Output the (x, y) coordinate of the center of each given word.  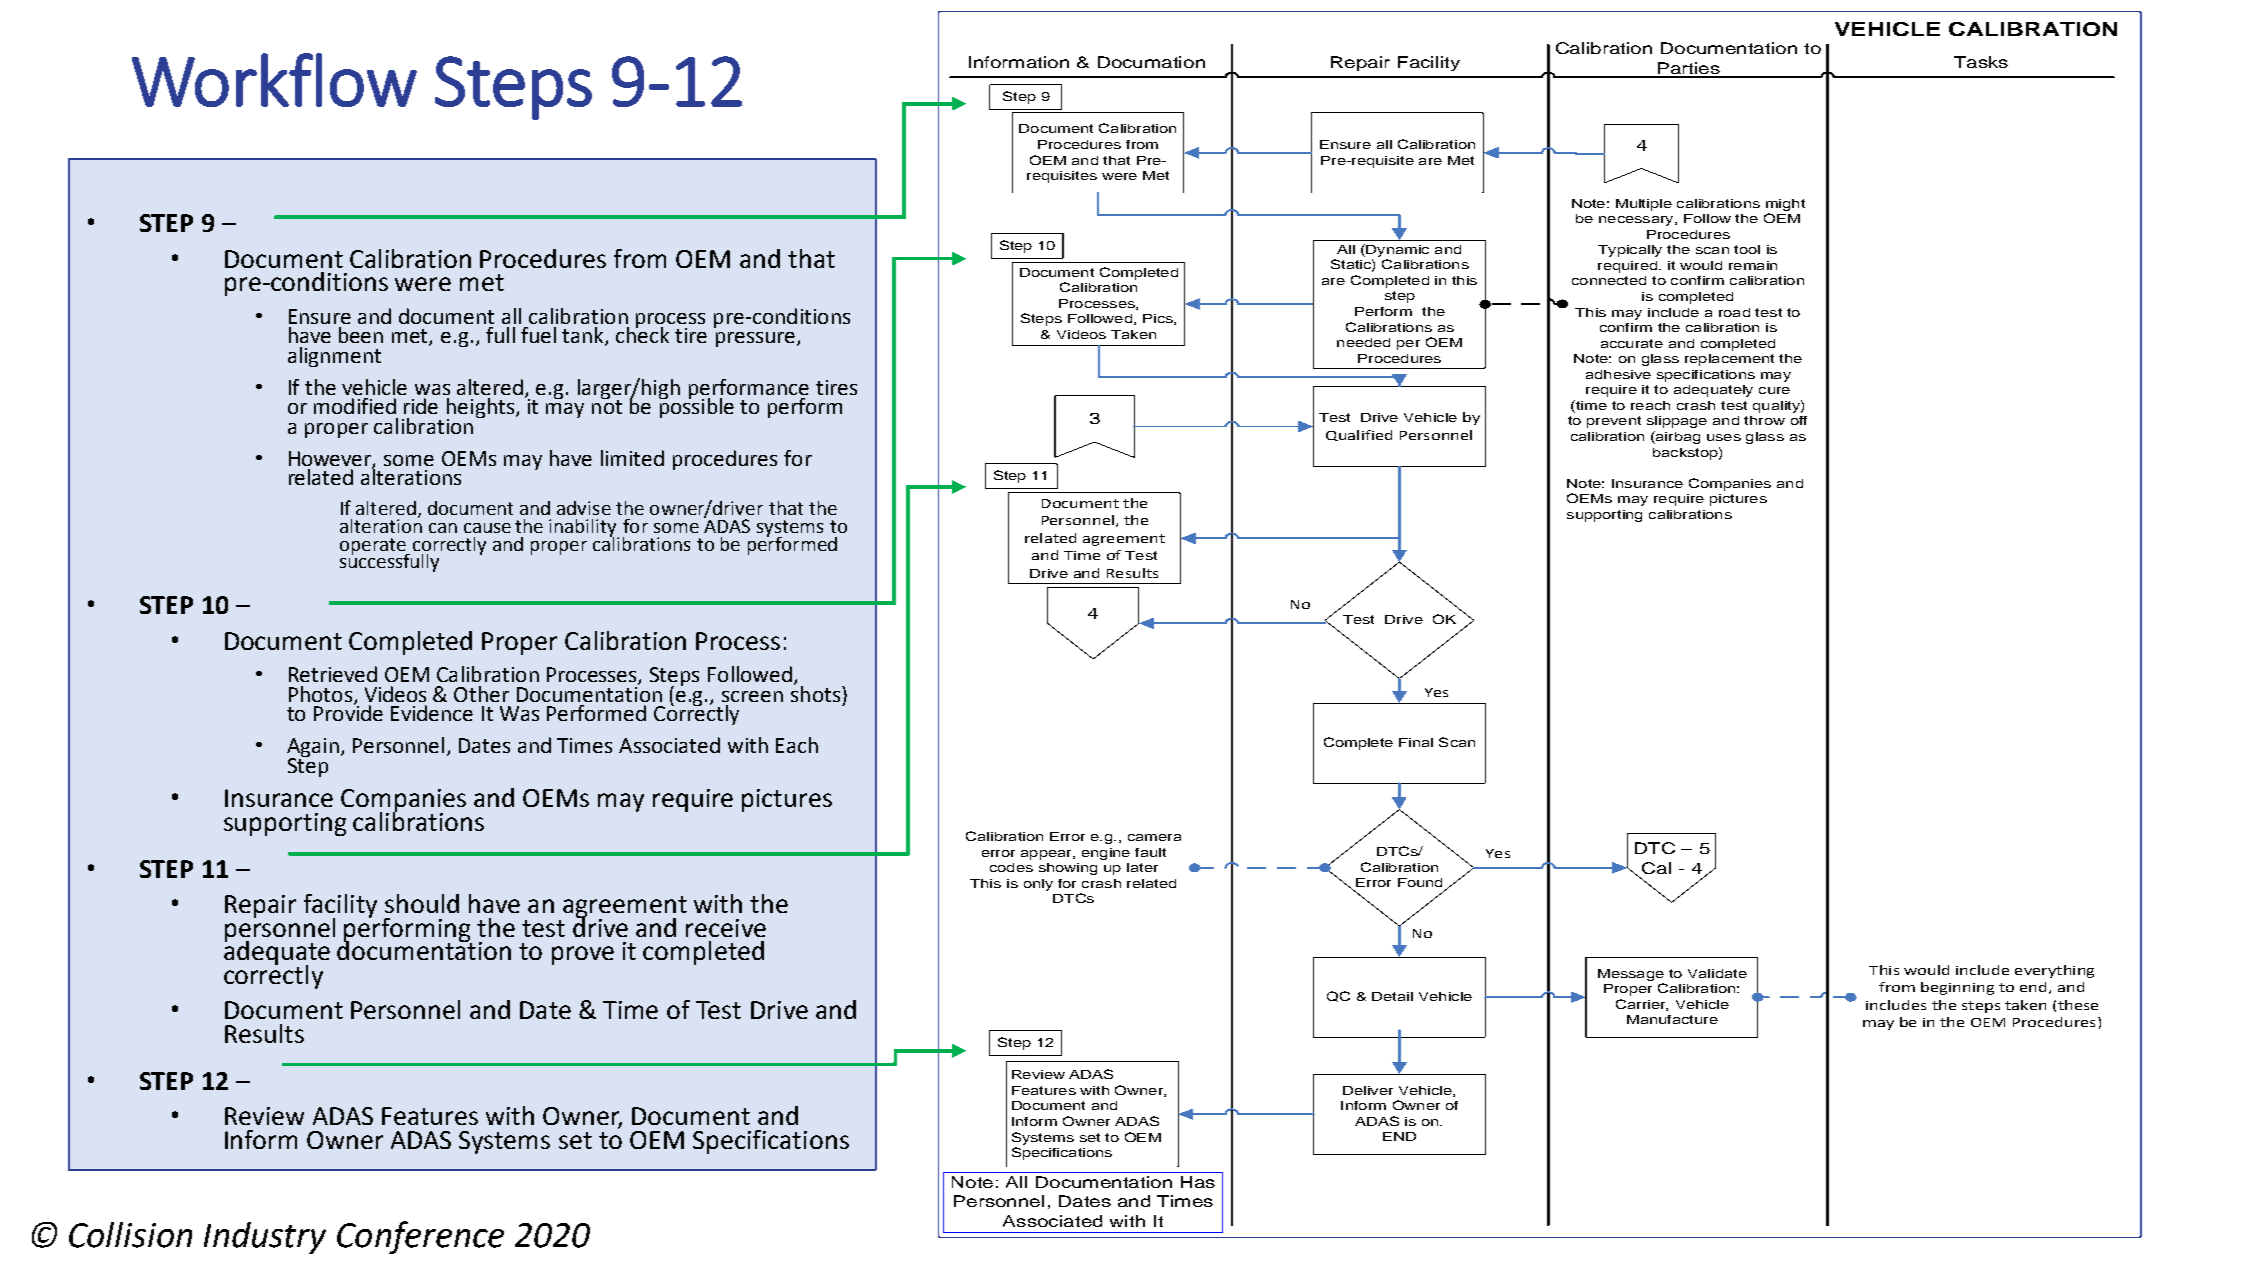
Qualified (1359, 435)
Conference (420, 1237)
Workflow (274, 80)
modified (355, 406)
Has (1198, 1182)
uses (1724, 437)
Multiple (1644, 205)
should (422, 903)
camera (1154, 837)
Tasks (1981, 62)
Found (1420, 882)
